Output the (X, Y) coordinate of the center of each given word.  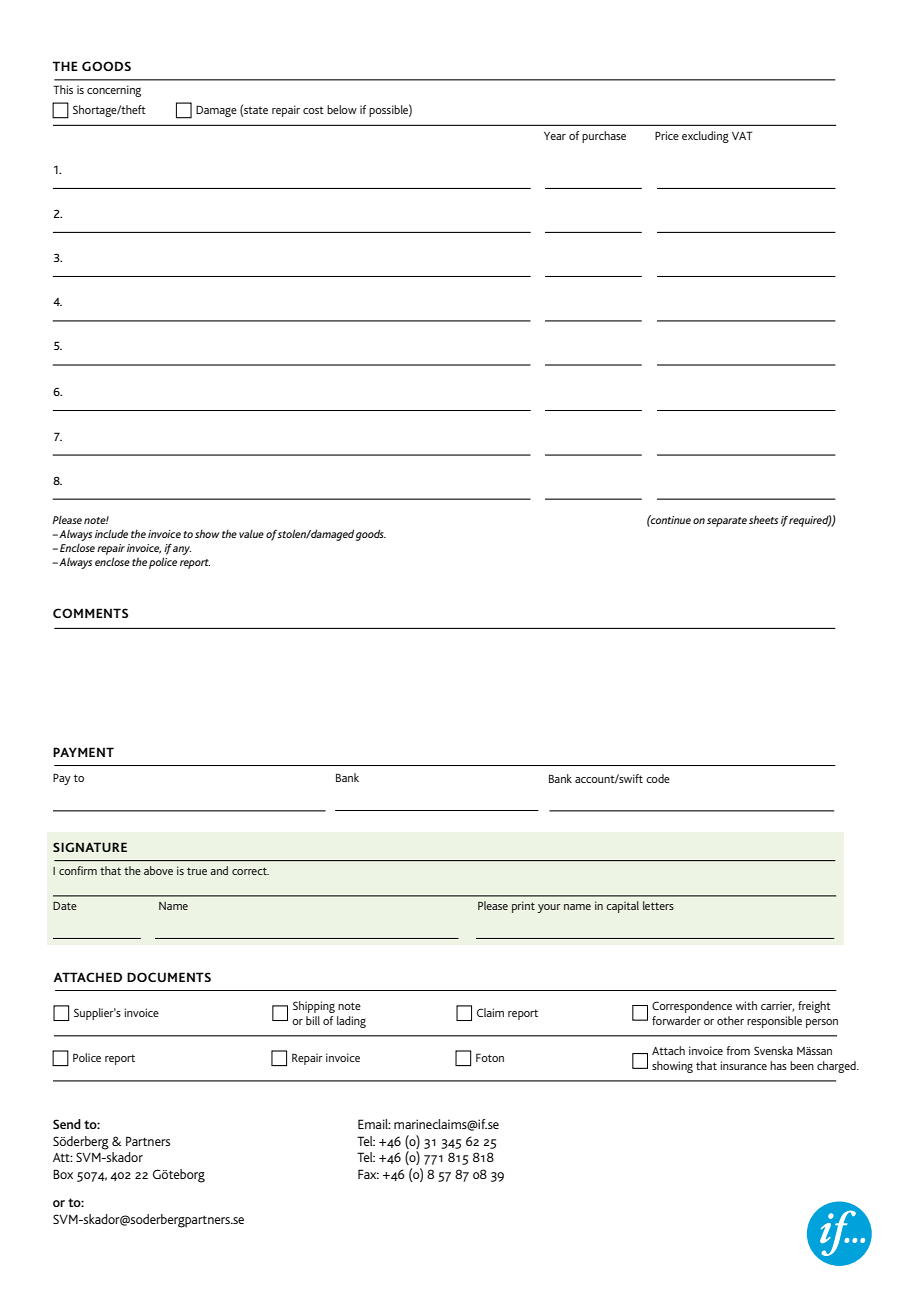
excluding (705, 137)
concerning (114, 91)
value (251, 534)
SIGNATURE (90, 847)
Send (67, 1124)
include (111, 533)
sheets (763, 520)
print (523, 907)
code (658, 778)
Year (555, 136)
